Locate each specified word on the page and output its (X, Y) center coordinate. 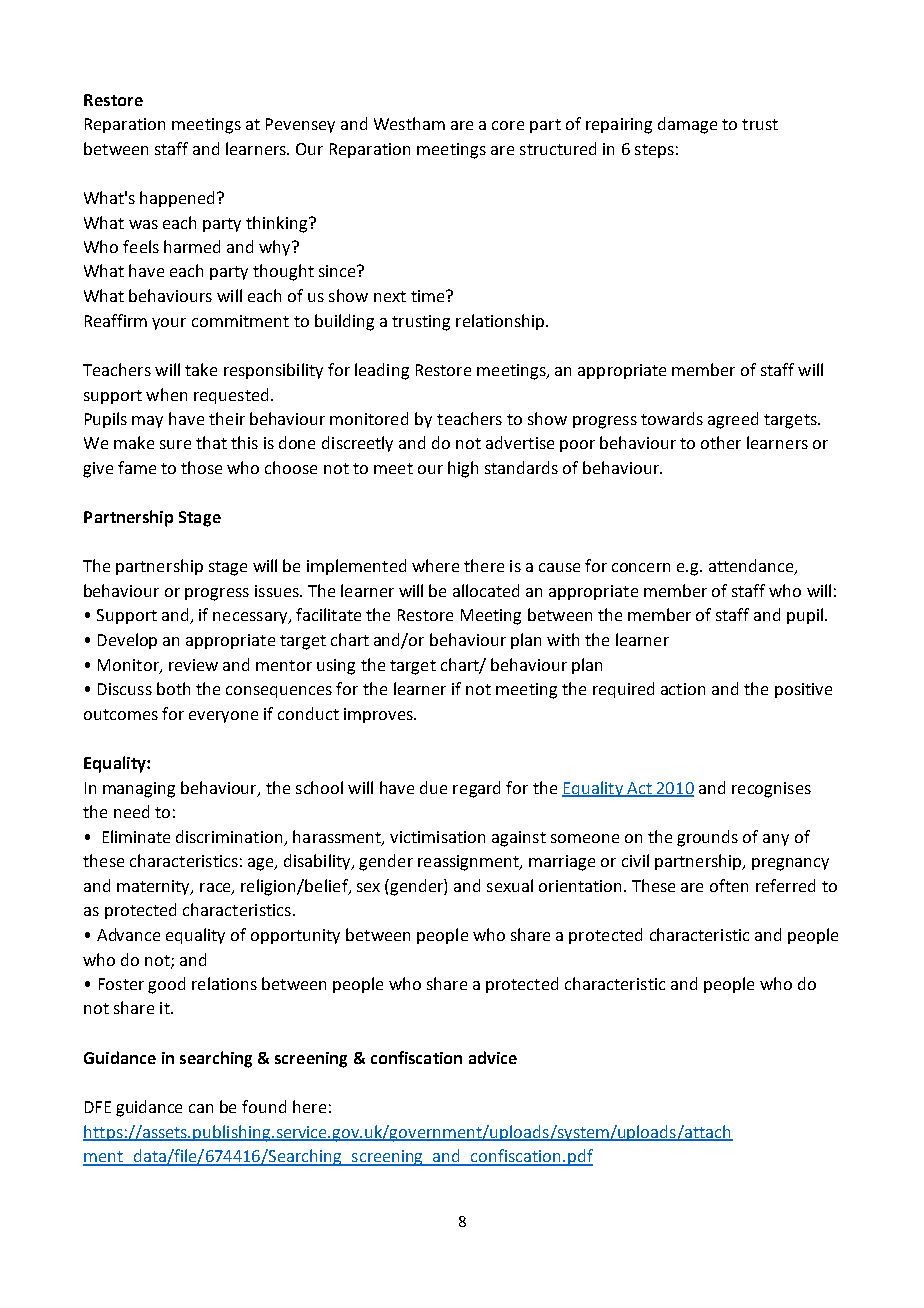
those (201, 467)
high (463, 469)
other (721, 442)
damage (687, 125)
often (729, 885)
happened (179, 199)
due (433, 787)
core (508, 125)
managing (139, 790)
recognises (771, 790)
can (201, 1108)
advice (493, 1057)
